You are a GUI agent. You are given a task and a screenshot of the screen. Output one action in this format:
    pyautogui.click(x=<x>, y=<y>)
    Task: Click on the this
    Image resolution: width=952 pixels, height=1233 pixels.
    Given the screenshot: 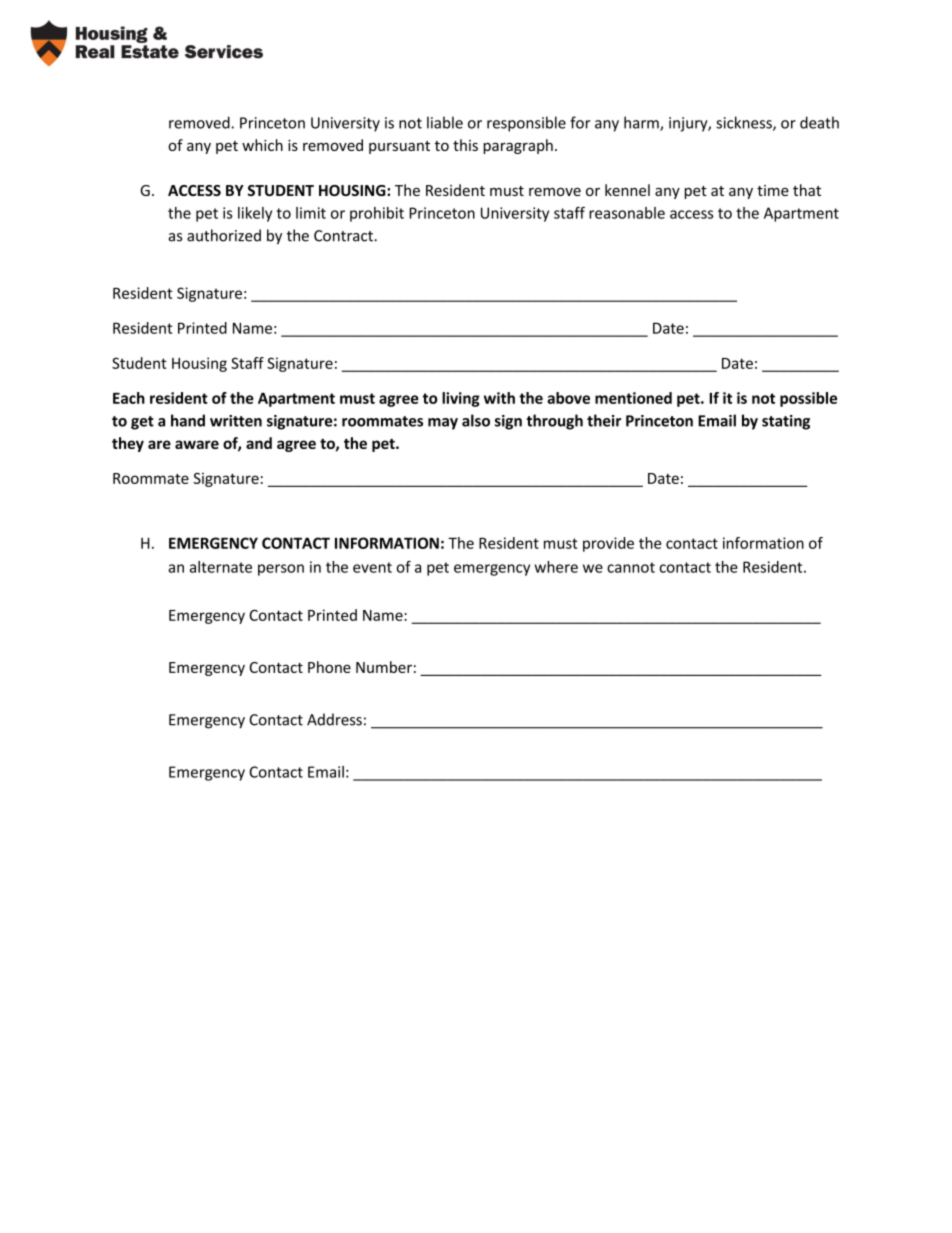 What is the action you would take?
    pyautogui.click(x=465, y=145)
